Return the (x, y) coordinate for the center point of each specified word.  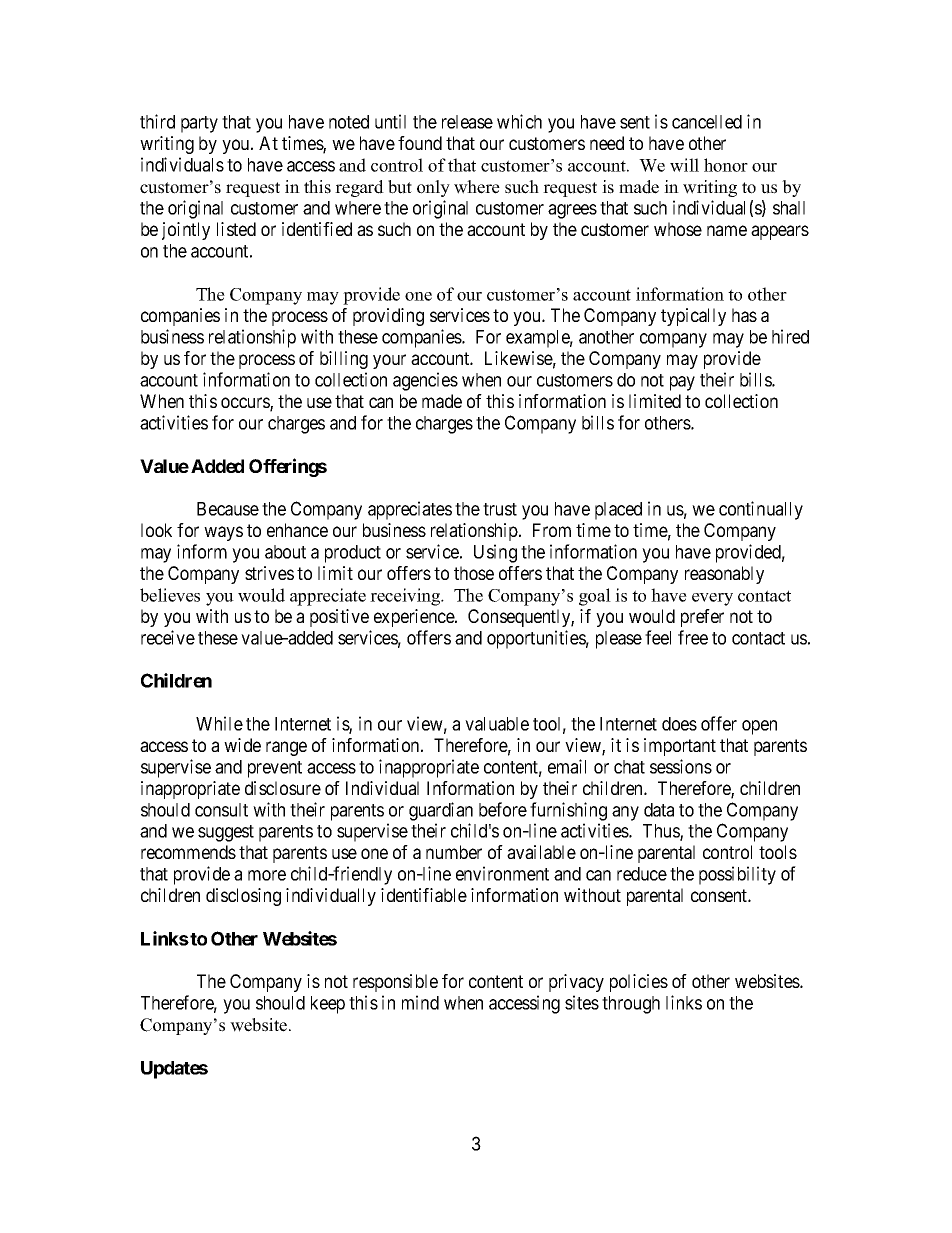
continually (761, 510)
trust (500, 509)
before (503, 809)
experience (415, 618)
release (467, 122)
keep (328, 1005)
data (659, 810)
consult (221, 810)
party (199, 124)
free (693, 637)
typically (693, 317)
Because (228, 509)
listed (236, 229)
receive (168, 637)
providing (388, 317)
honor (726, 165)
